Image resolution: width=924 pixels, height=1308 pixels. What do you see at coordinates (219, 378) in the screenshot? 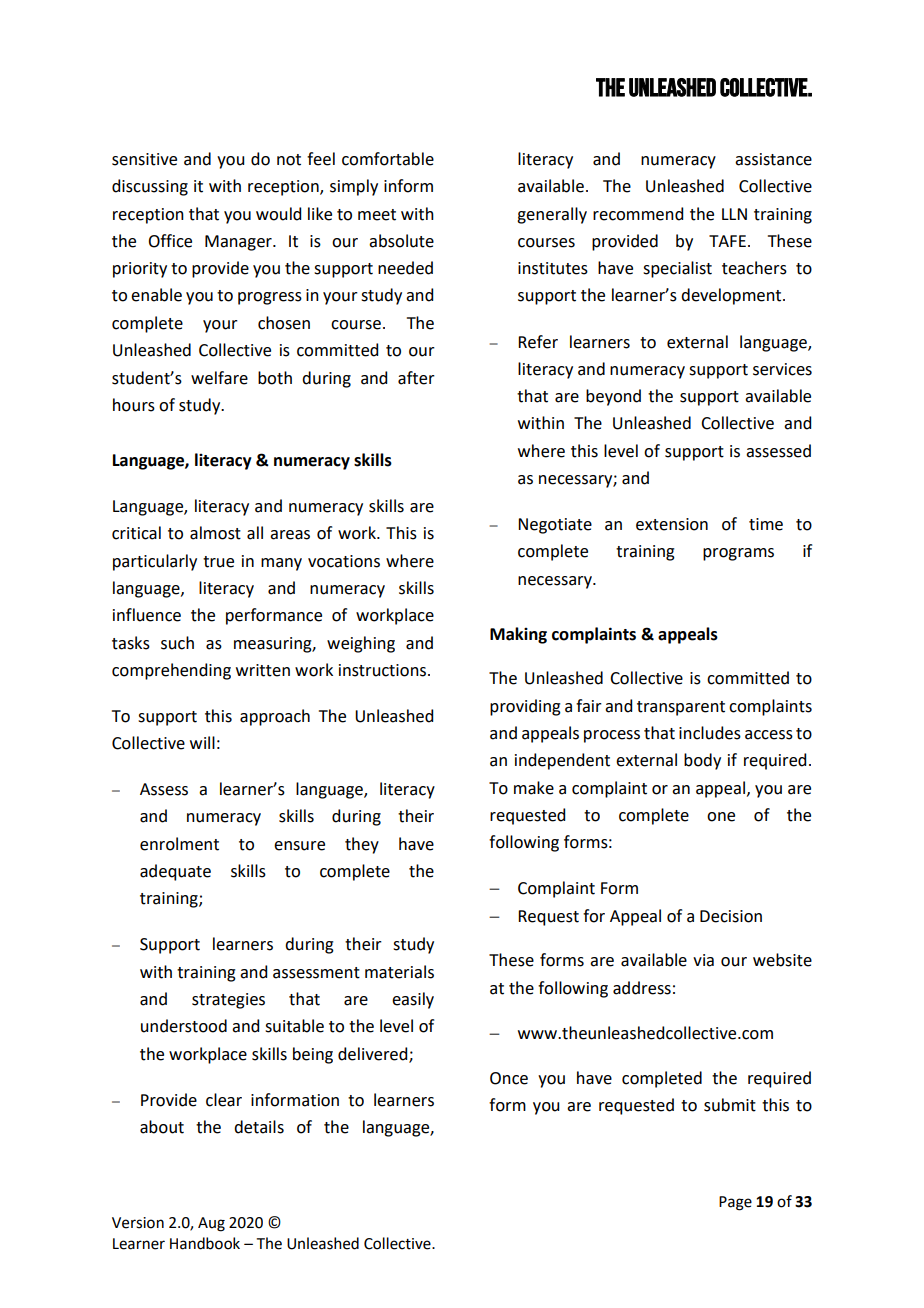
I see `welfare` at bounding box center [219, 378].
